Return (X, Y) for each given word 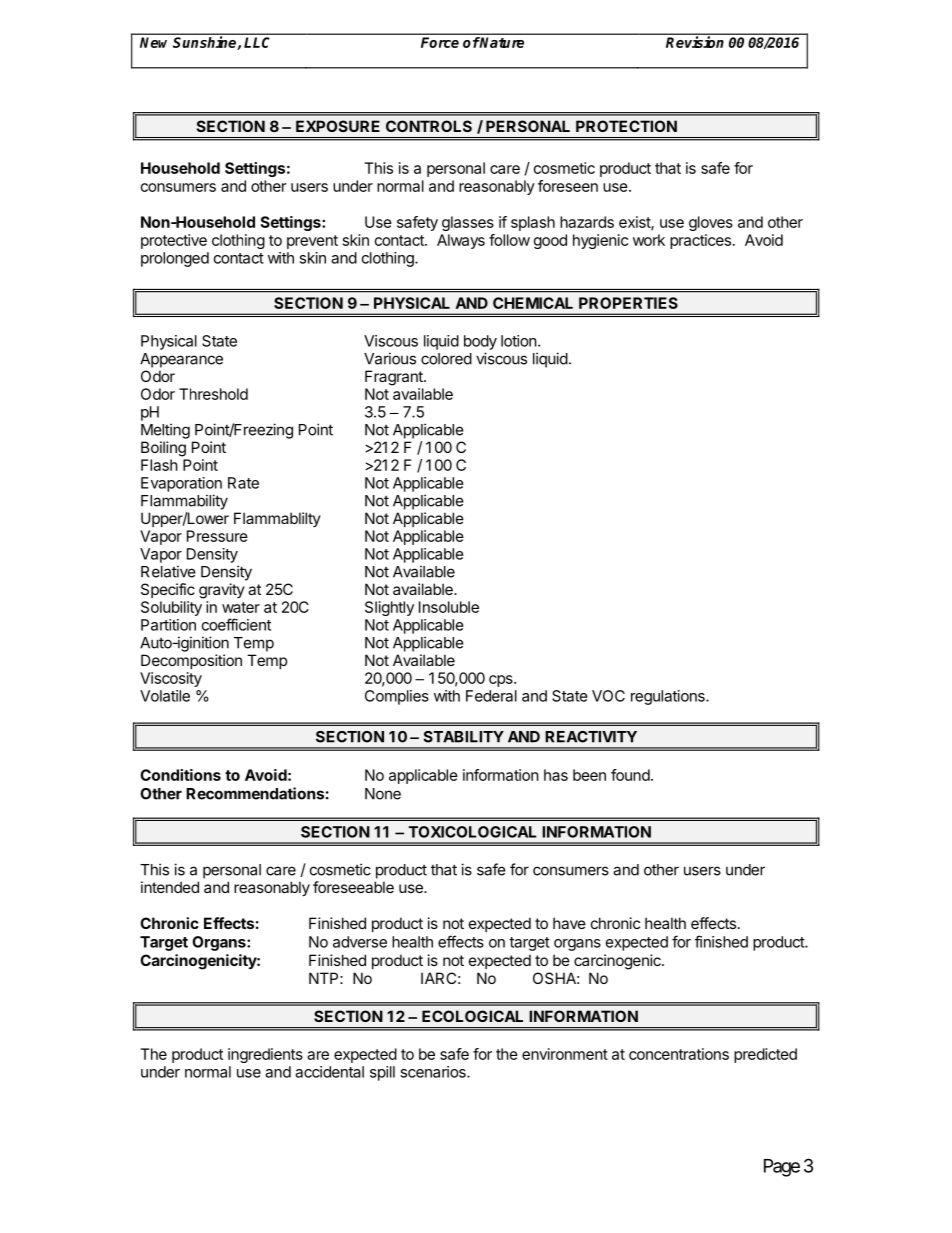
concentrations (679, 1054)
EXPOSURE (338, 126)
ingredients (265, 1055)
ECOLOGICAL (472, 1016)
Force (440, 42)
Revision (694, 42)
